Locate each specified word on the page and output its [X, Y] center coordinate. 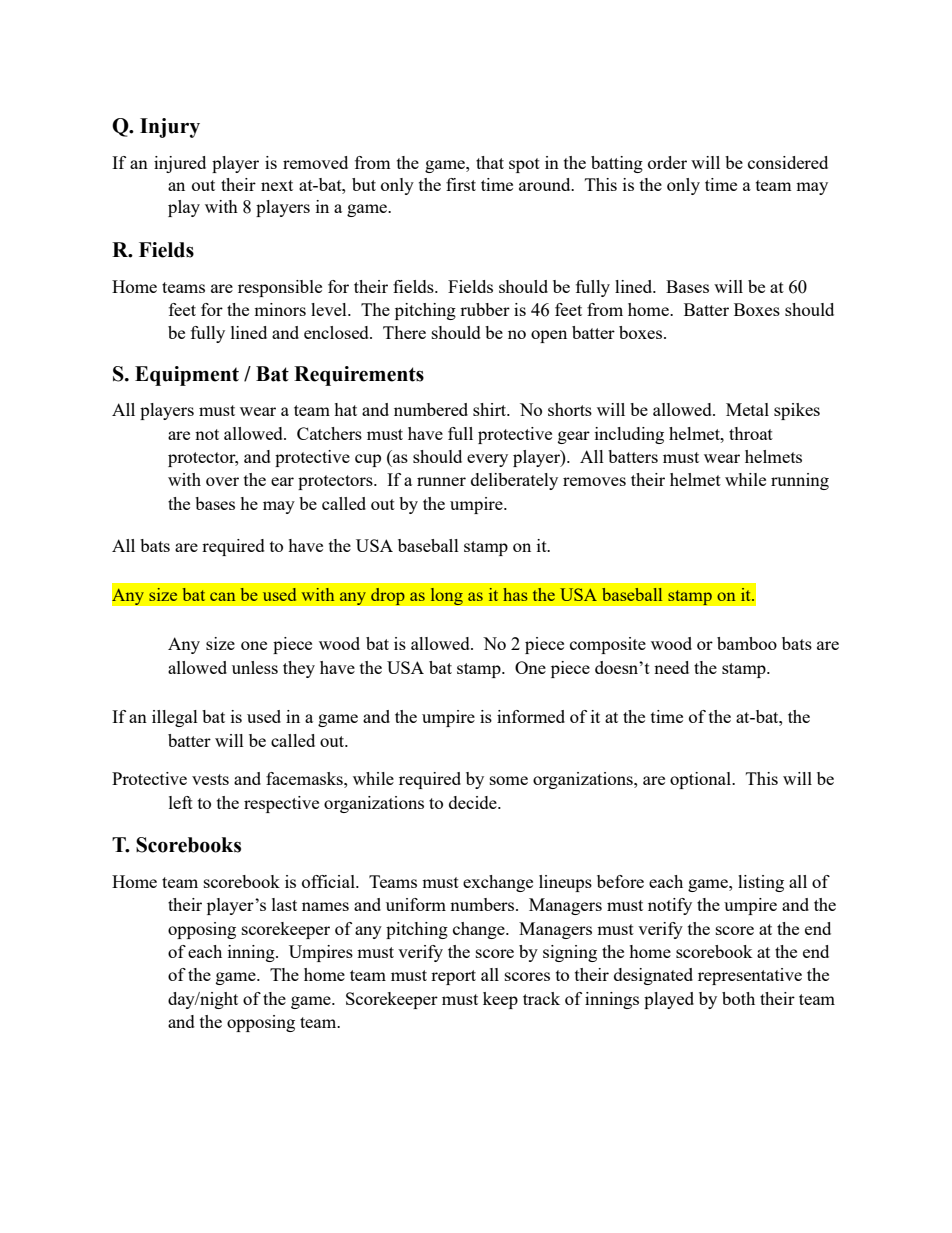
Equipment [187, 376]
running [800, 481]
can [222, 596]
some [509, 780]
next [277, 185]
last [284, 904]
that [490, 162]
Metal [747, 409]
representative [750, 976]
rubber [485, 309]
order [667, 162]
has [515, 594]
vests [210, 779]
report [453, 977]
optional [702, 780]
